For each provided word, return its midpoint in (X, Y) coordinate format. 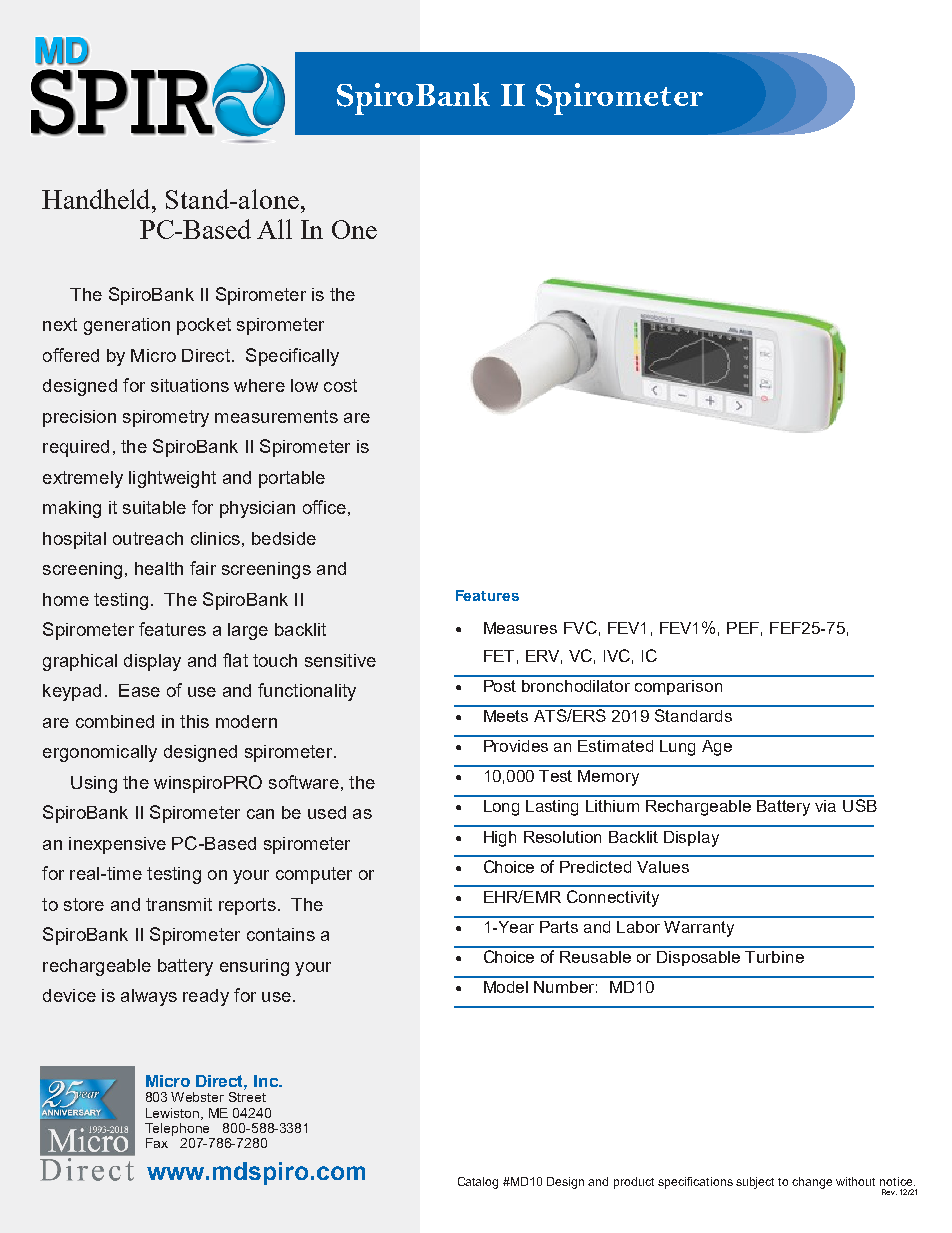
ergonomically (100, 753)
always (149, 997)
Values (663, 867)
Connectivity (613, 898)
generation (127, 326)
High (500, 839)
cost (340, 385)
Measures (520, 628)
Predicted (595, 867)
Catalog (478, 1183)
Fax (157, 1143)
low (304, 385)
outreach (148, 538)
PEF (743, 628)
